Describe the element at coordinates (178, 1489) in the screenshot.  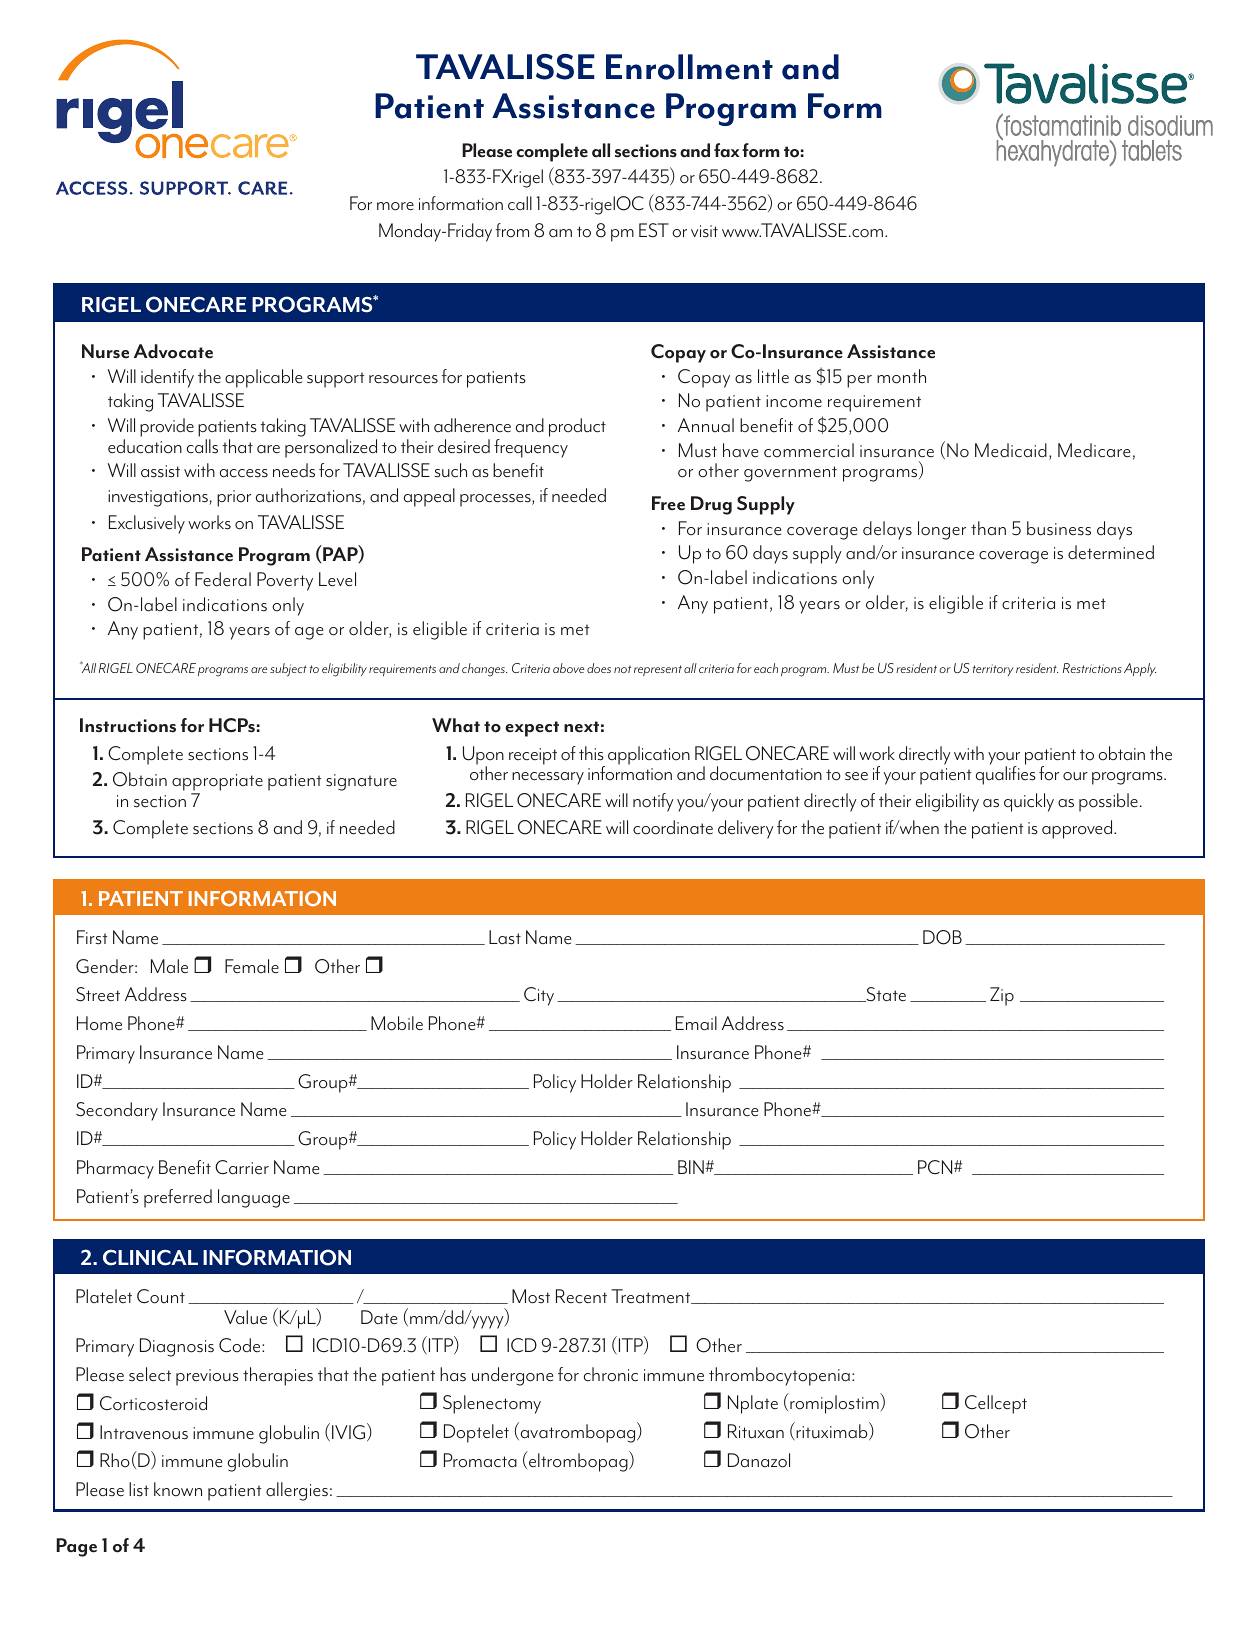
I see `known` at that location.
